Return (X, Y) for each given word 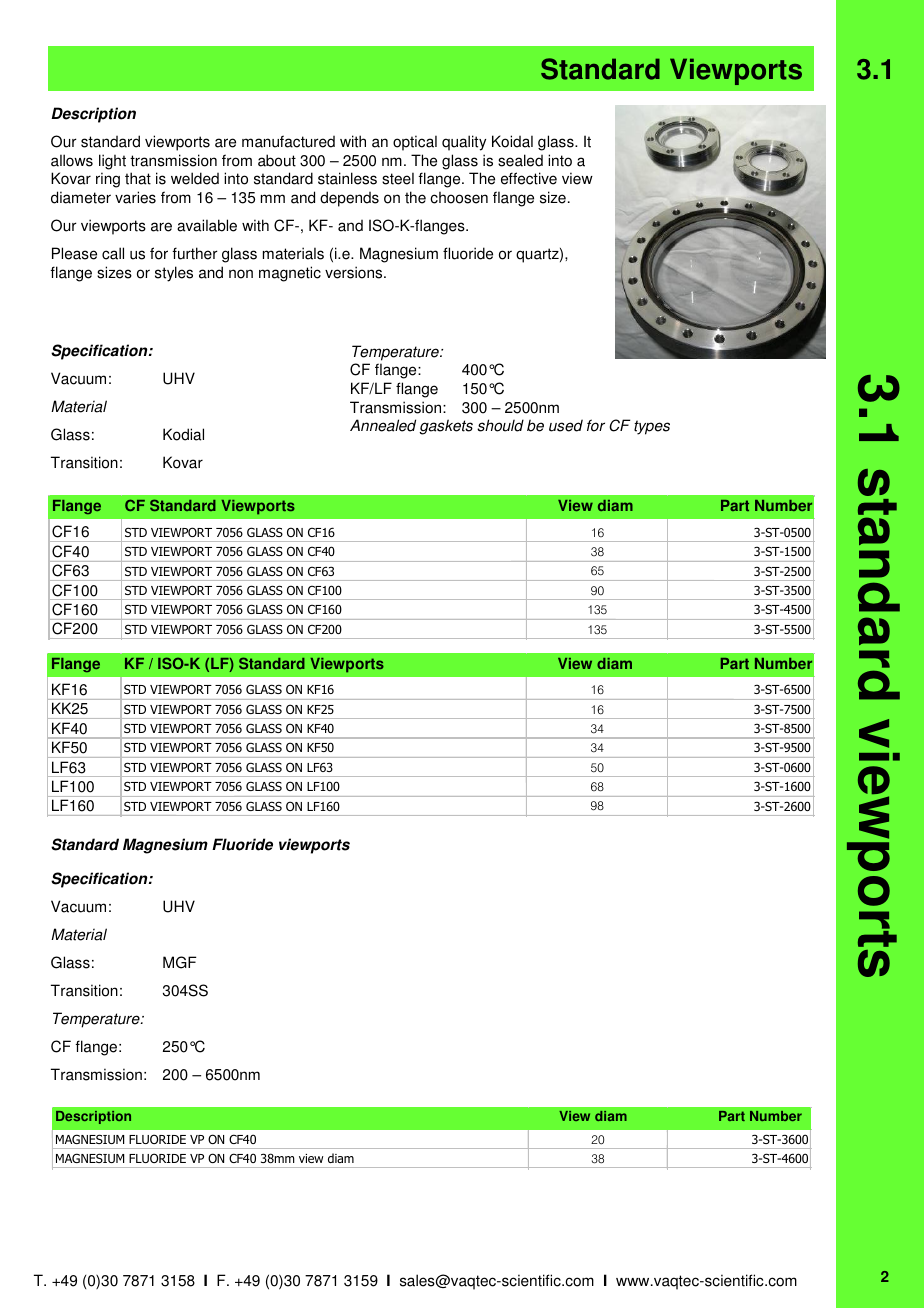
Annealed (383, 425)
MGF (180, 962)
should (500, 425)
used (566, 425)
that (138, 178)
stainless (347, 178)
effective (529, 178)
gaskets (446, 427)
